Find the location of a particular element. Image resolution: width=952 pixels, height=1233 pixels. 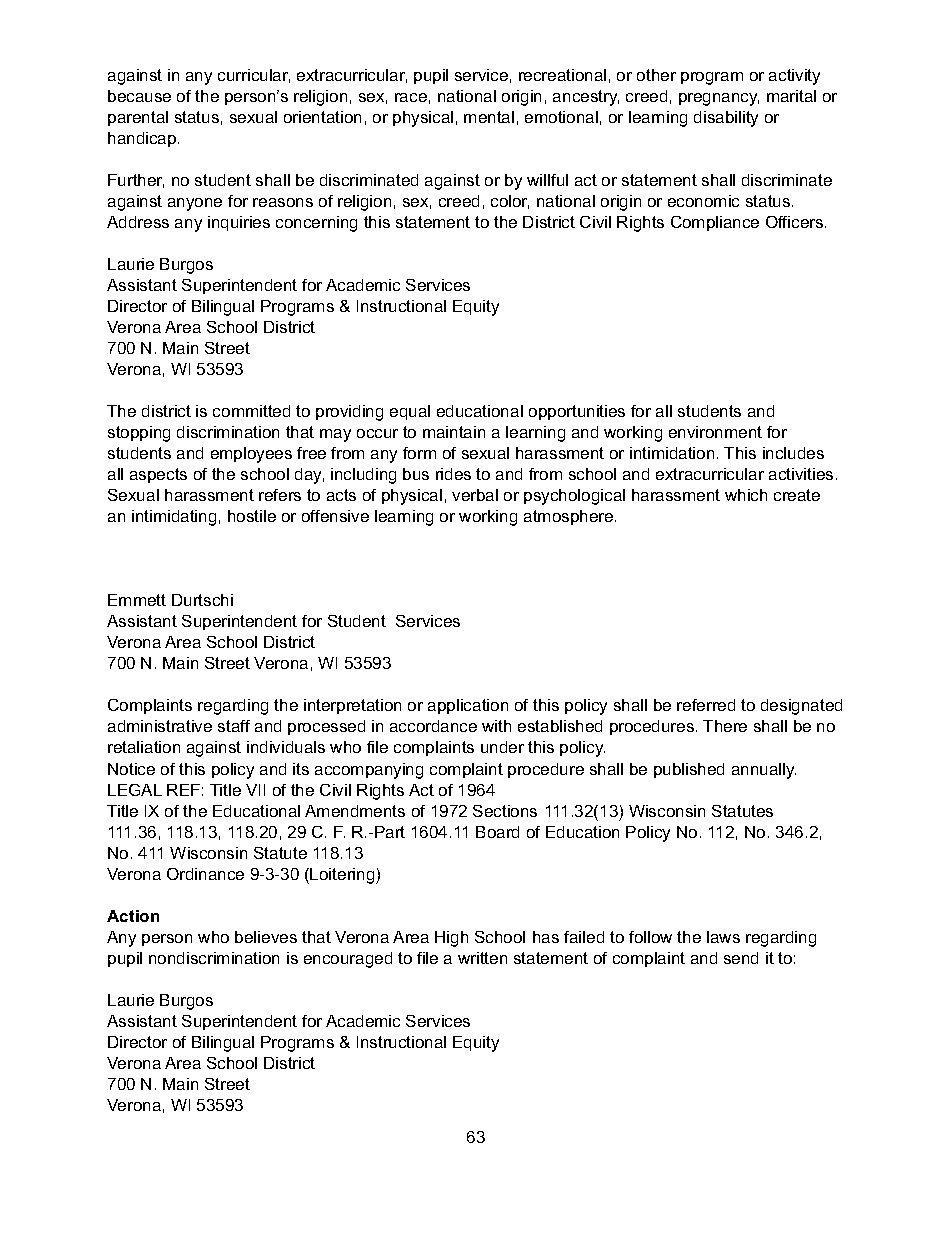

staff is located at coordinates (234, 726).
